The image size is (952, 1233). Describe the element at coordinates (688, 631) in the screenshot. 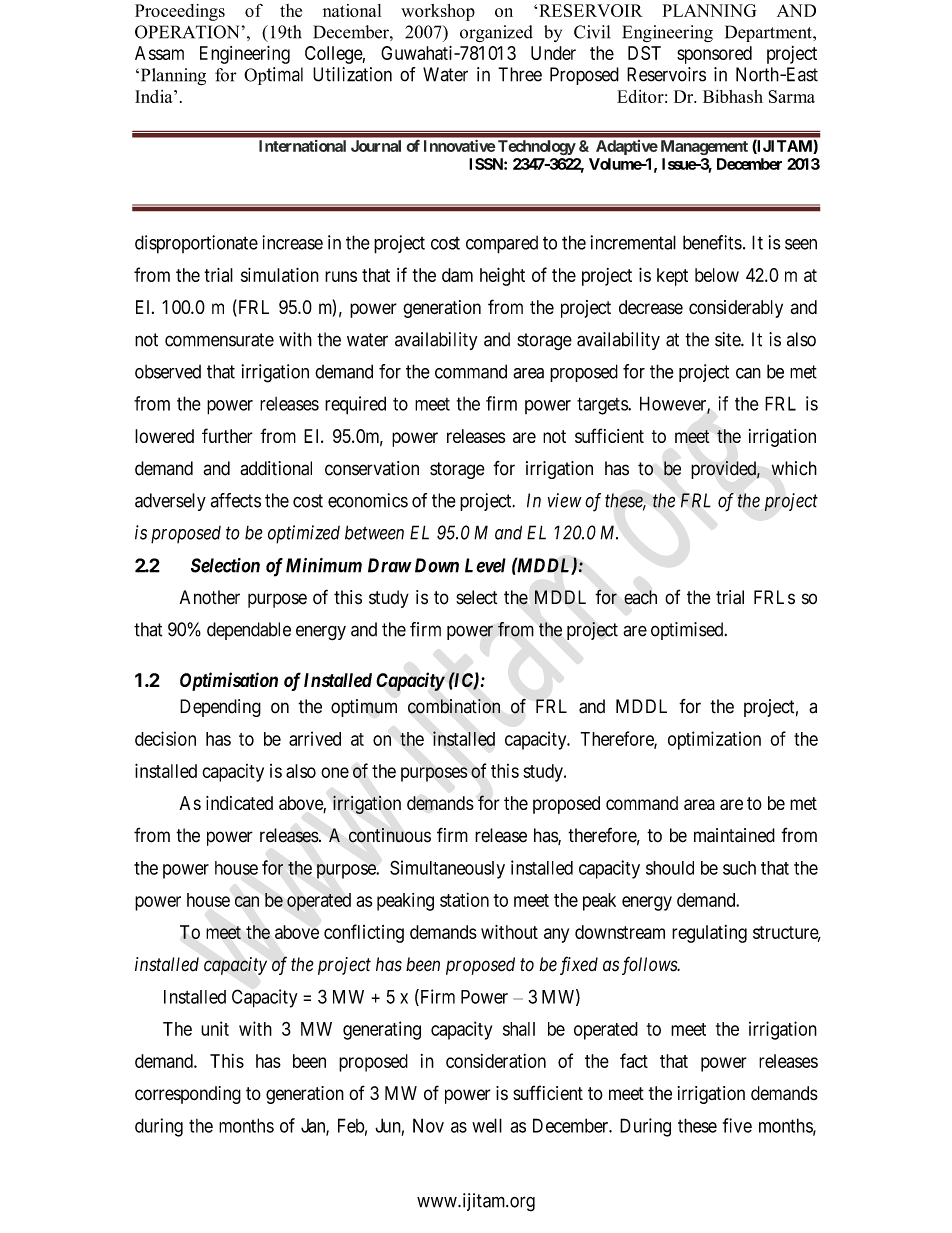

I see `optimised` at that location.
